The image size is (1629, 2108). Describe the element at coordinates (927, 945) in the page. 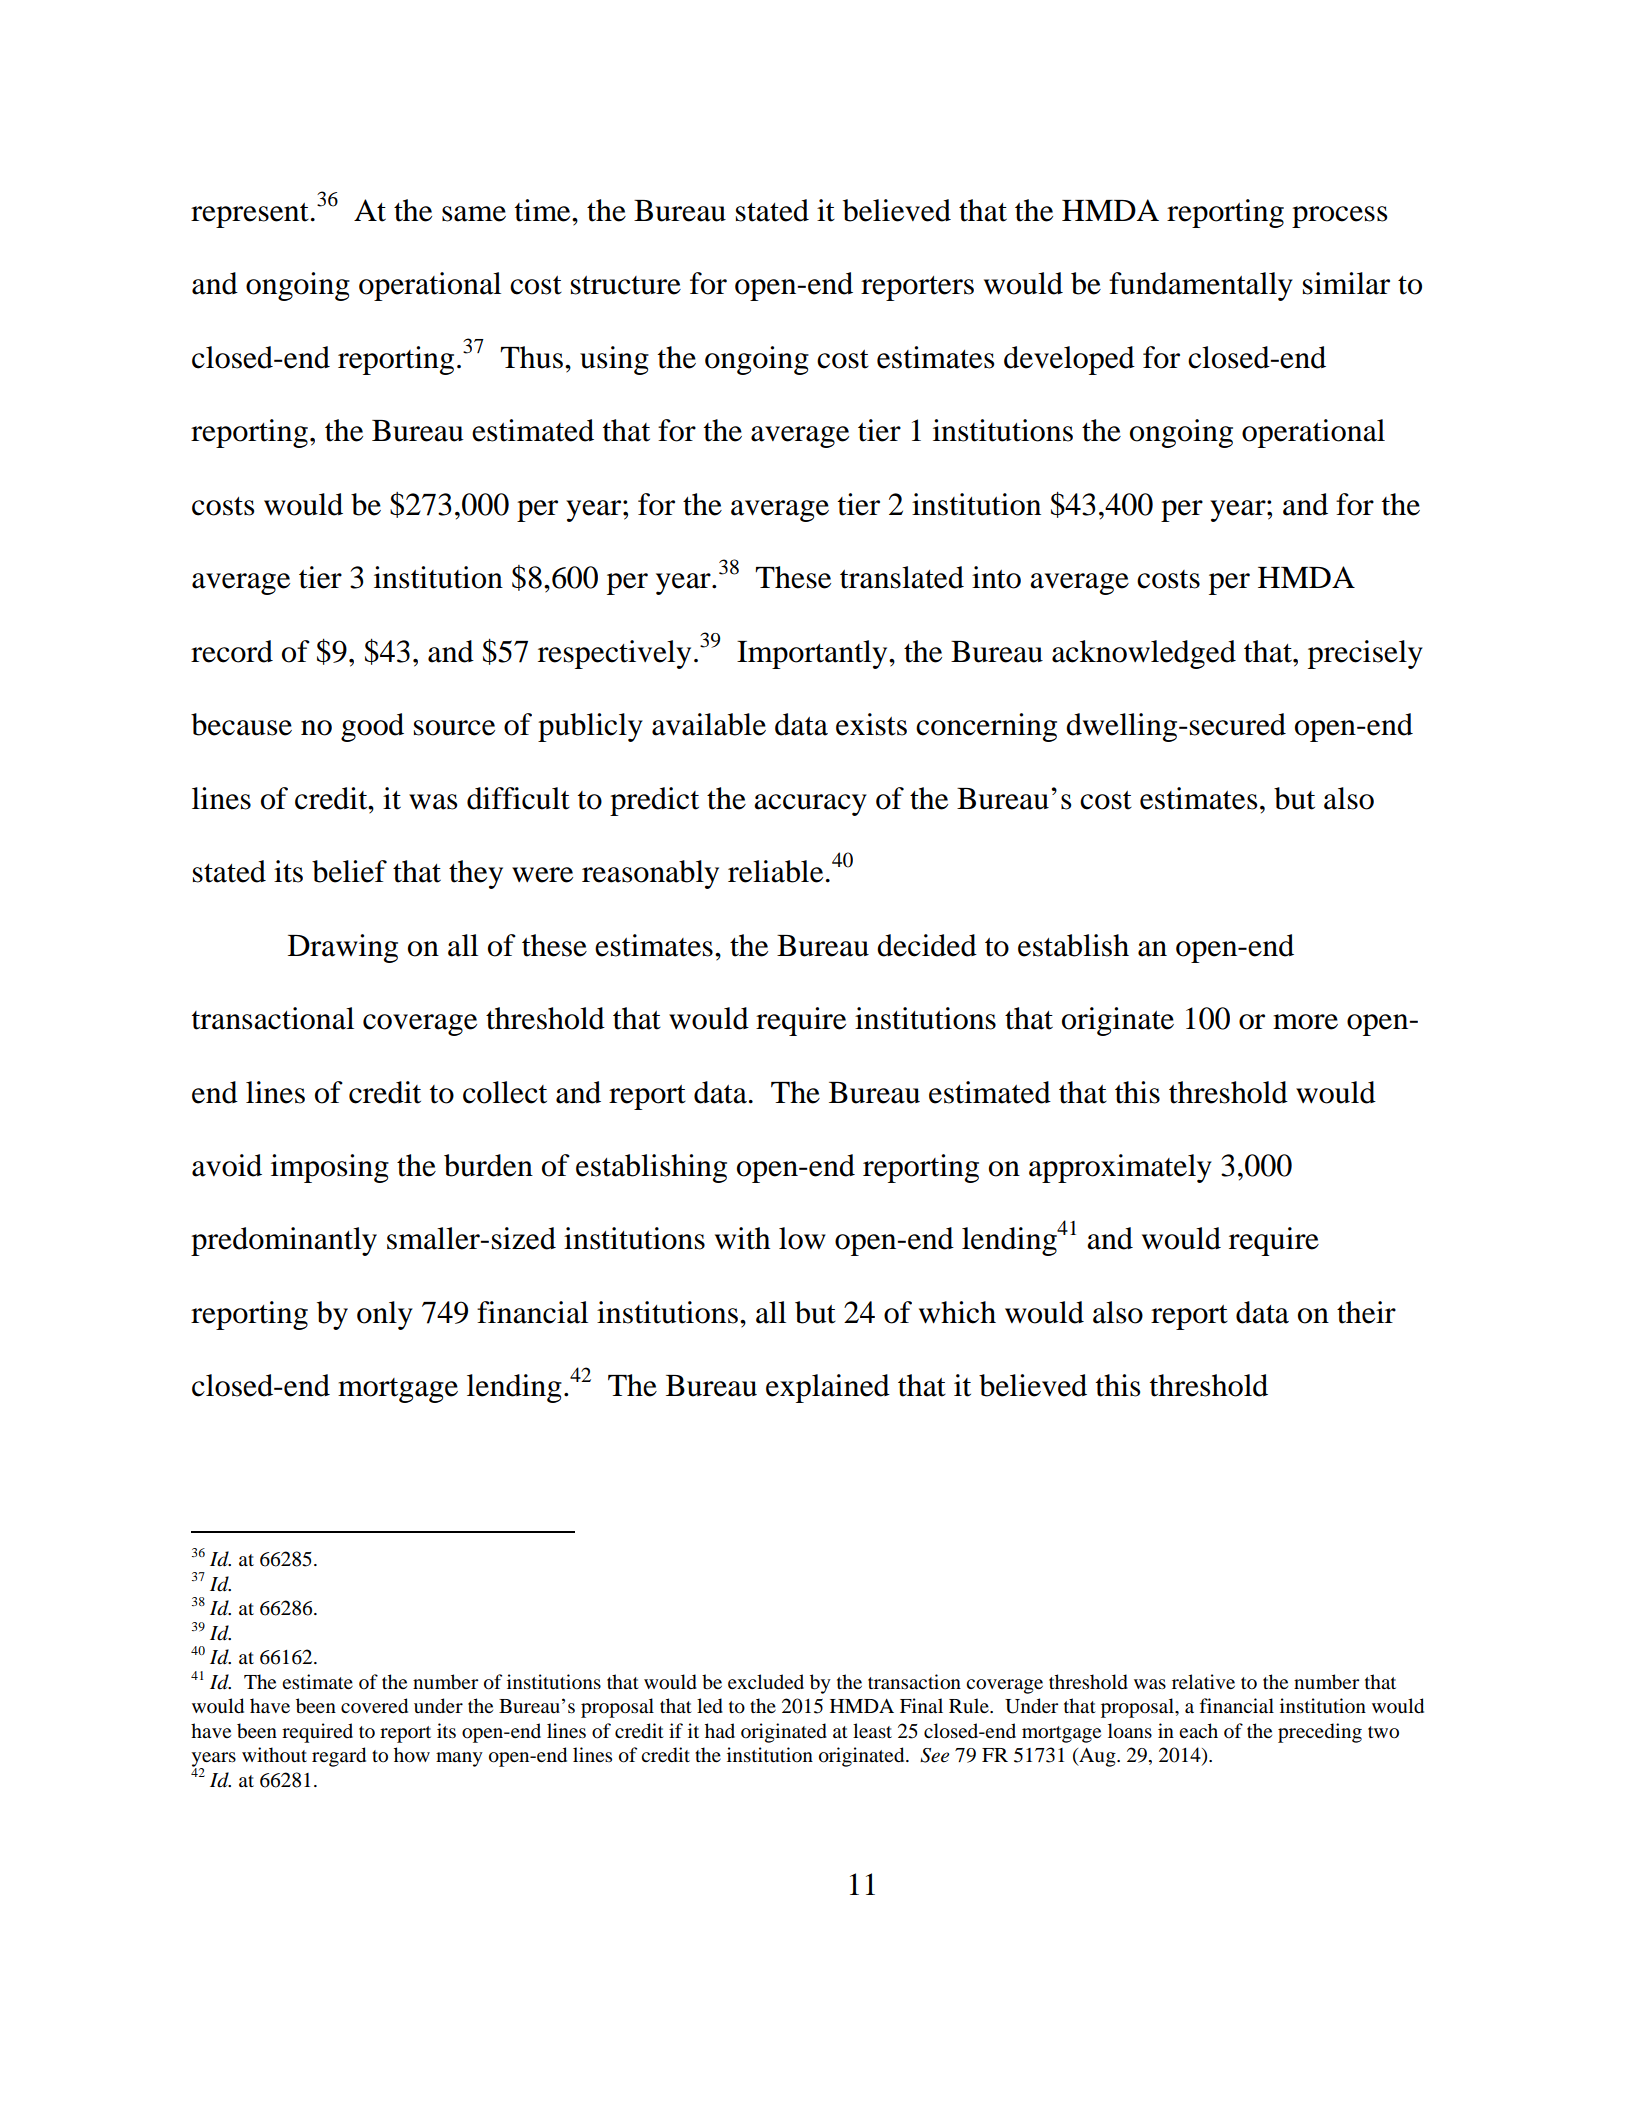

I see `decided` at that location.
